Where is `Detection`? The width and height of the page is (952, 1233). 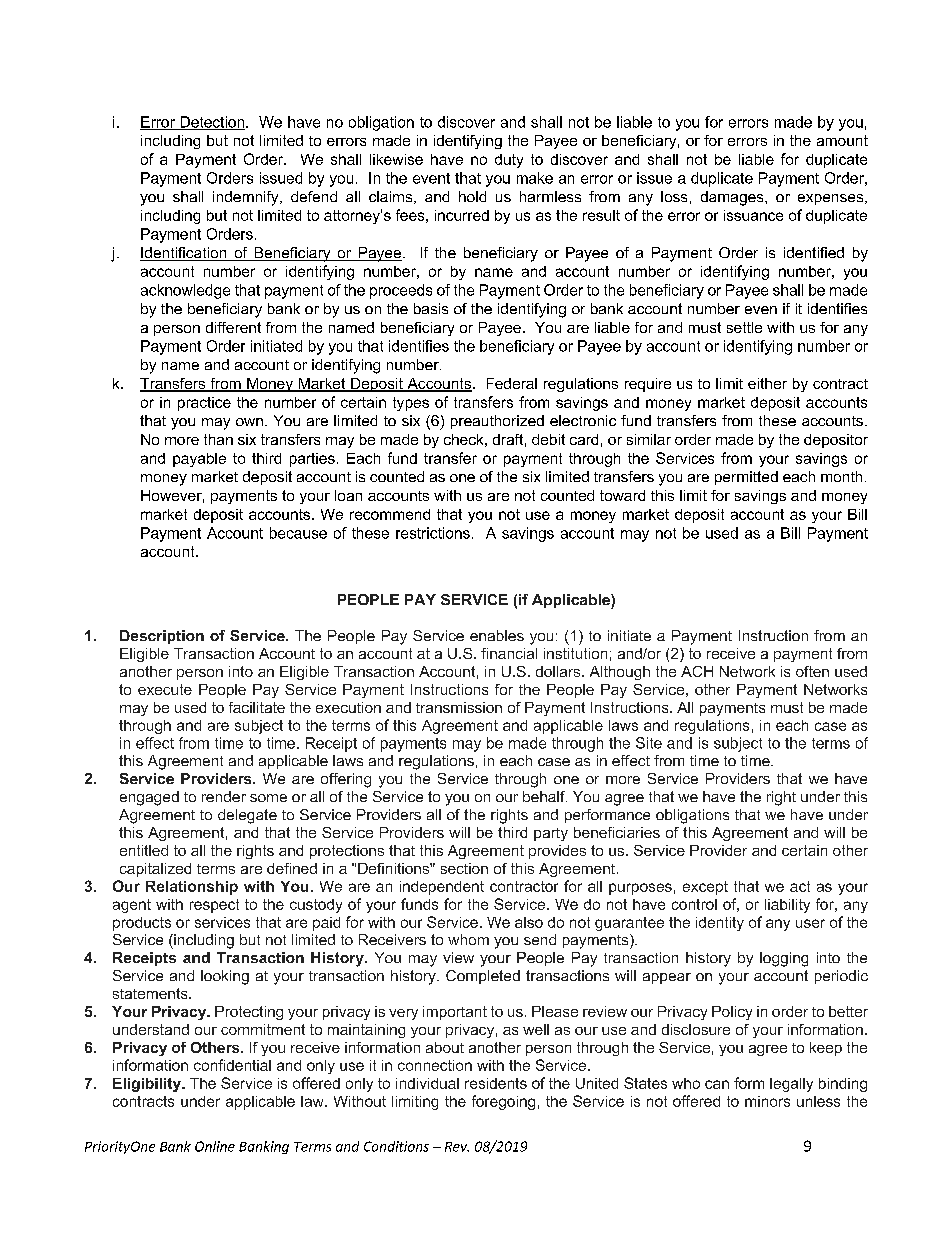 Detection is located at coordinates (212, 123).
